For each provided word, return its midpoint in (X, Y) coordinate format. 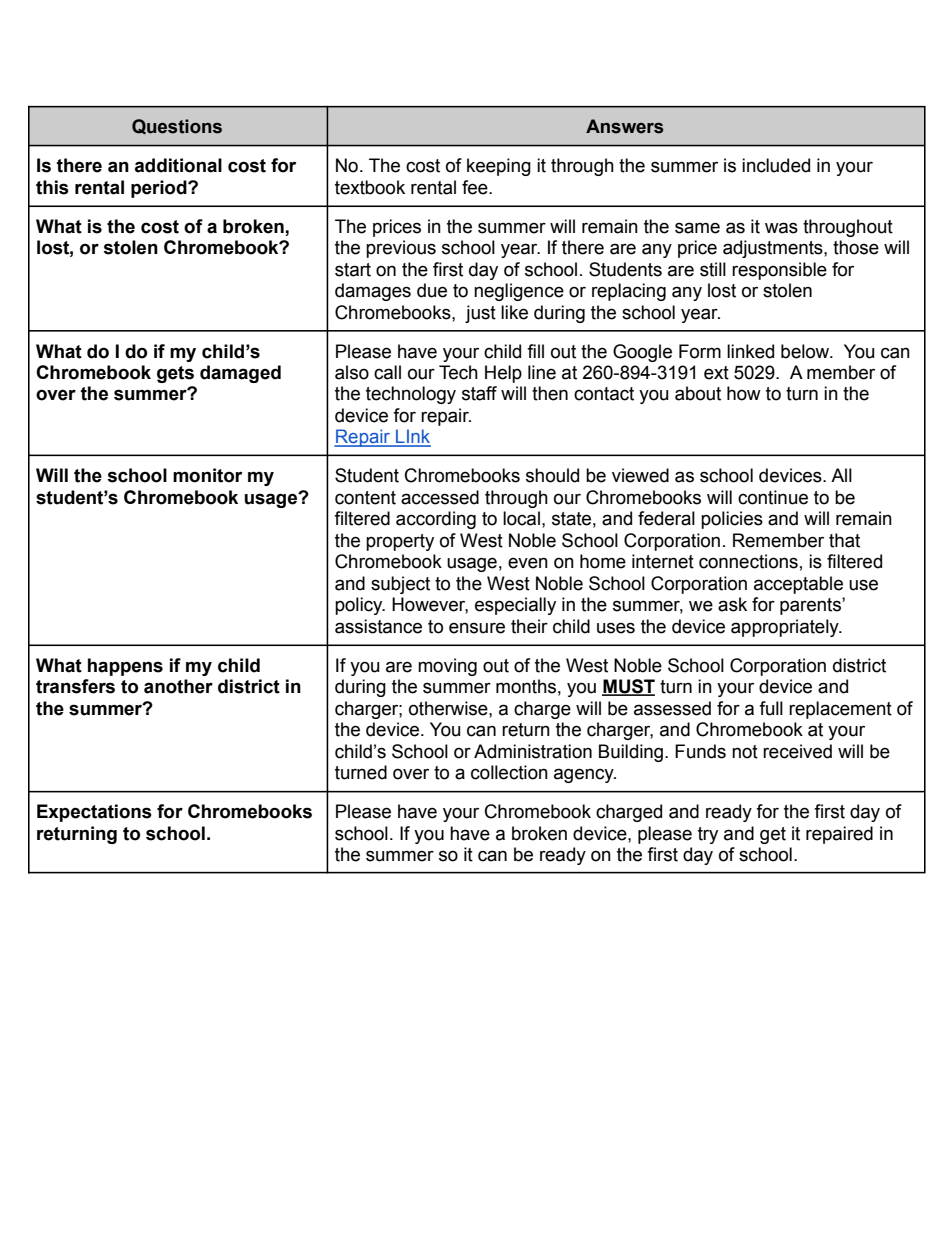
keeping (499, 167)
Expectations (94, 813)
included (776, 165)
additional (178, 165)
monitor (207, 475)
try (708, 835)
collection (509, 772)
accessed (440, 497)
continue (773, 497)
